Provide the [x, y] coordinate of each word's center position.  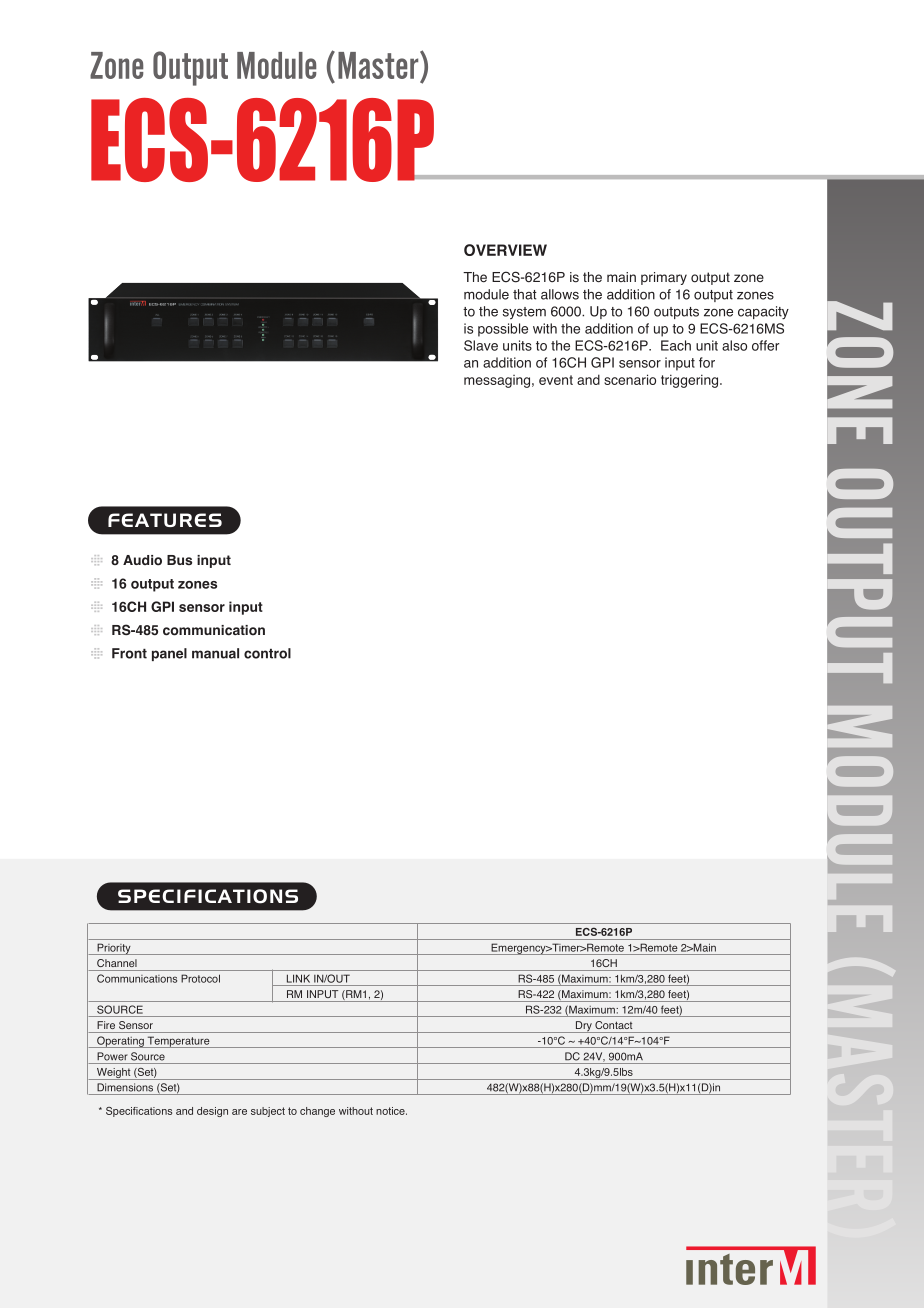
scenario [630, 379]
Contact [613, 1025]
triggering [689, 381]
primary [664, 278]
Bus [179, 560]
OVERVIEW [505, 250]
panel [169, 654]
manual [215, 653]
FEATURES [165, 520]
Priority [114, 949]
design [212, 1112]
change [317, 1112]
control [267, 653]
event [556, 380]
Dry [583, 1027]
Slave [481, 345]
